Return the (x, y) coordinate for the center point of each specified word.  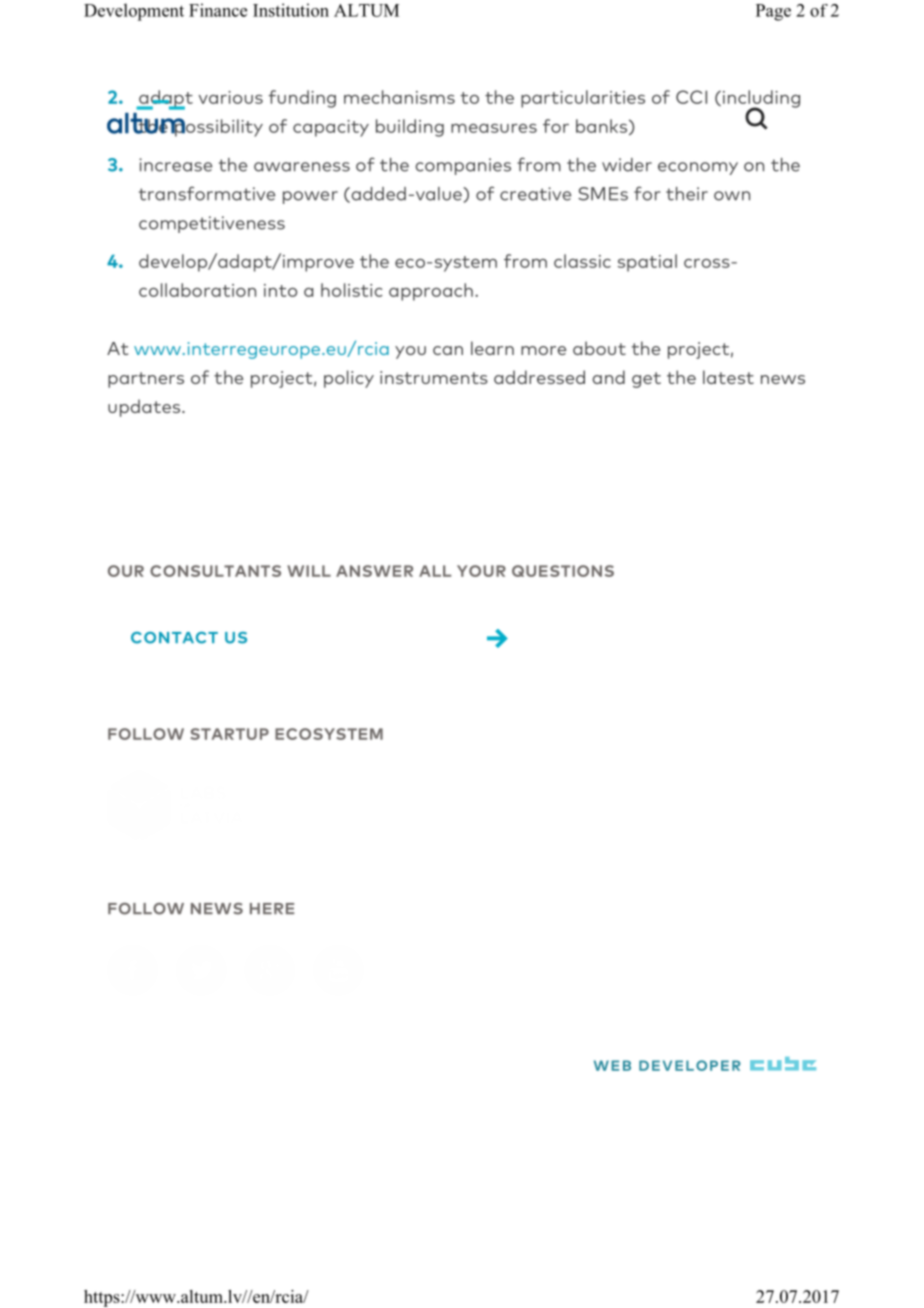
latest (728, 377)
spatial (647, 263)
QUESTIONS (563, 571)
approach (431, 292)
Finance (218, 10)
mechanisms (399, 97)
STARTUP (229, 734)
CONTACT (174, 638)
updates (145, 408)
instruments (434, 377)
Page (773, 12)
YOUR (481, 571)
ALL (435, 571)
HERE (272, 908)
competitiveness (212, 224)
